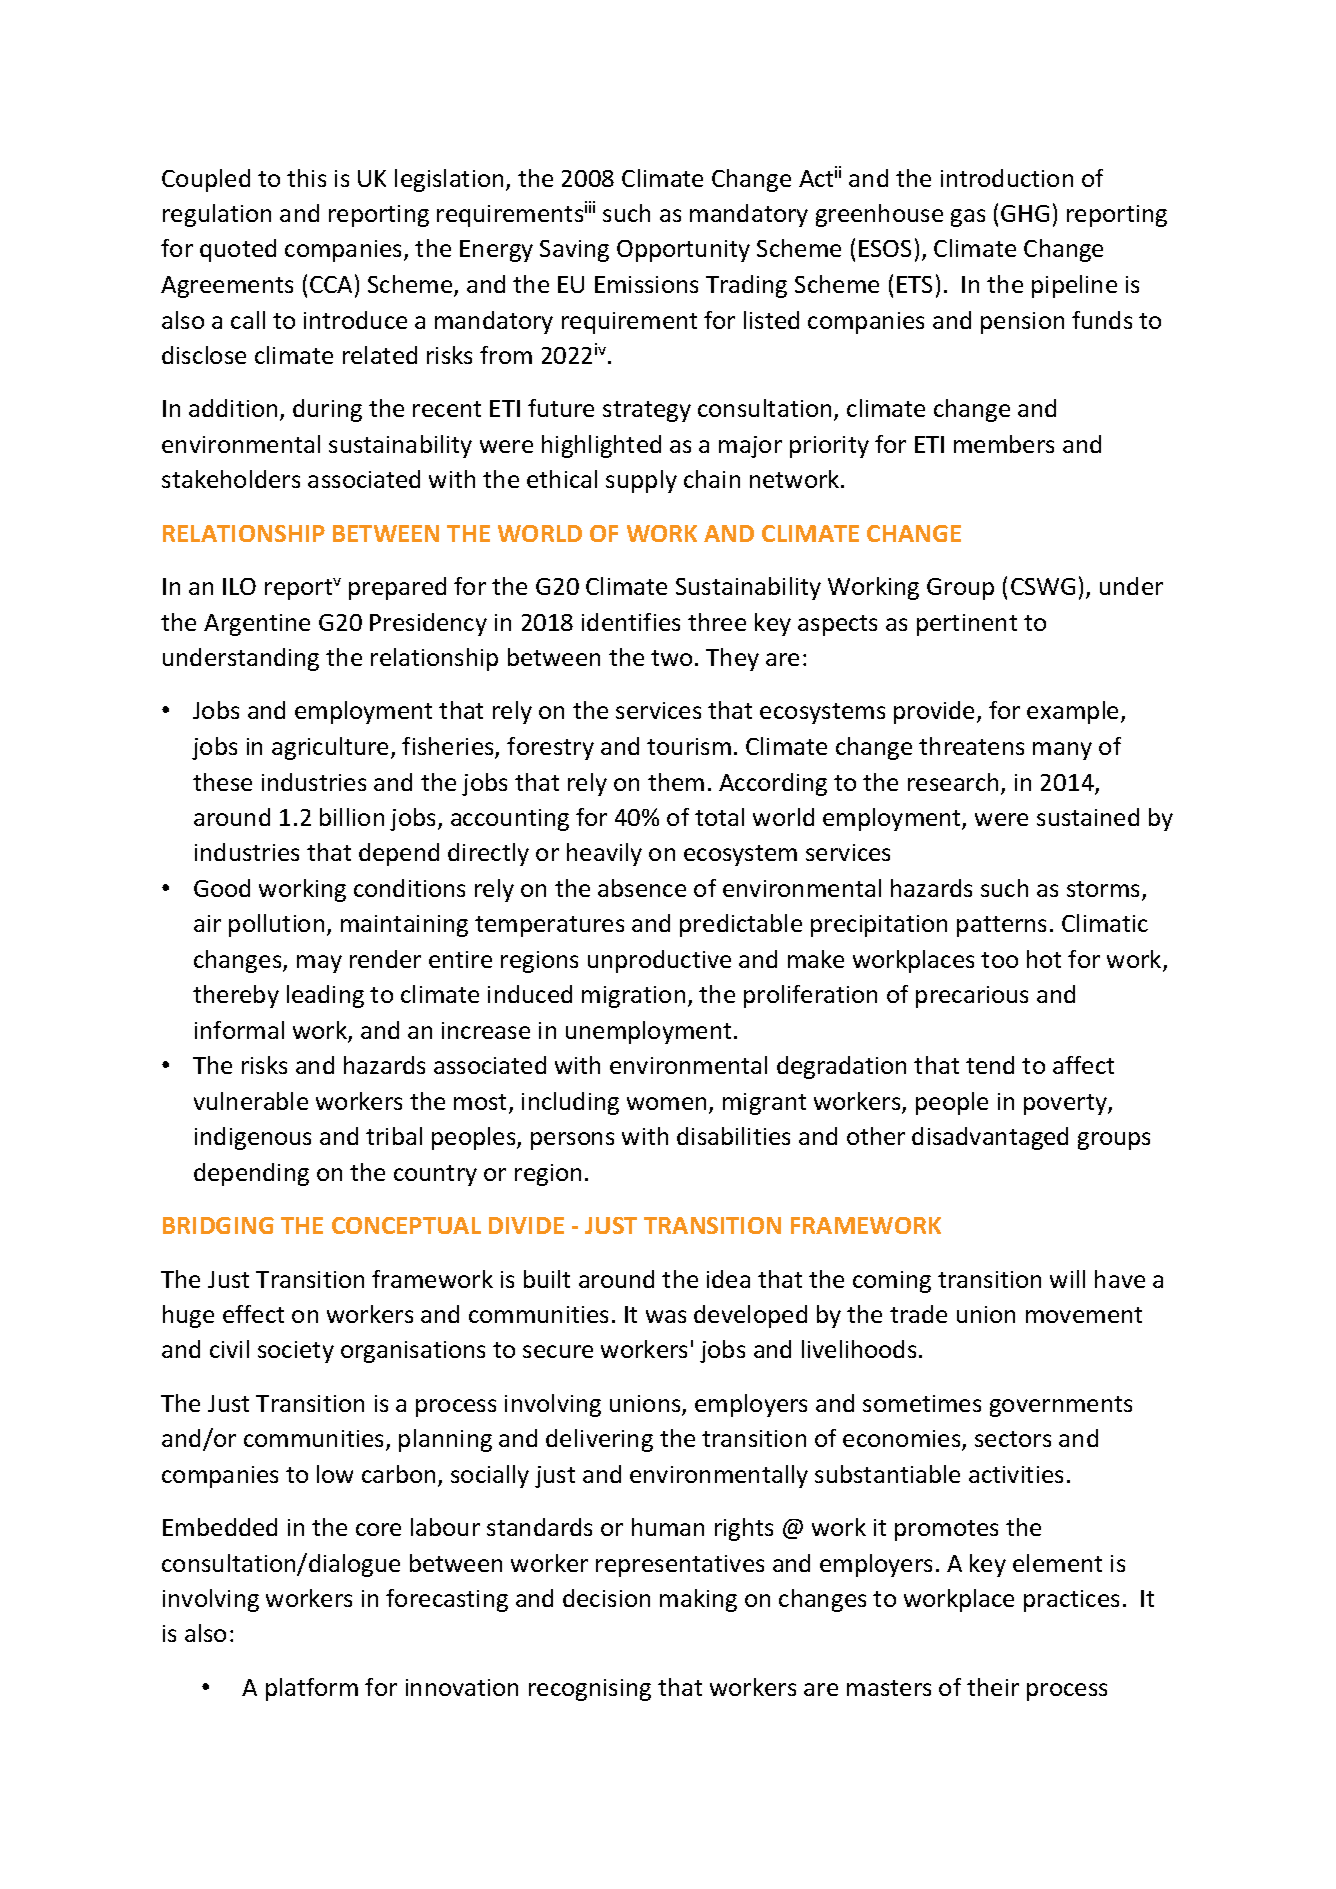 This screenshot has height=1889, width=1336. I want to click on GHG, so click(1025, 213).
